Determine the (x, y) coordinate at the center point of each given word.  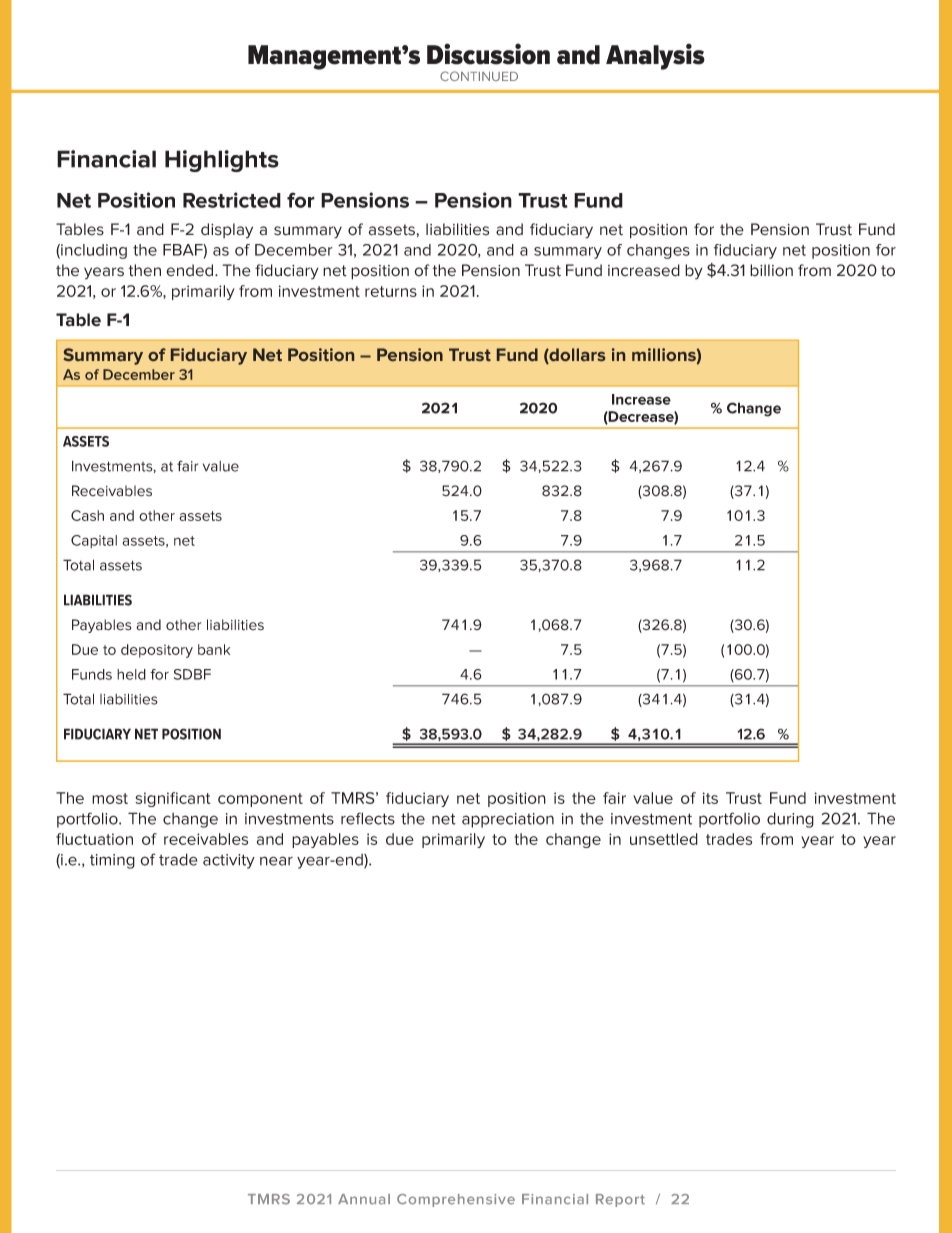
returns (391, 291)
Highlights (222, 161)
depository (157, 651)
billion (771, 270)
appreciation (508, 820)
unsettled (664, 839)
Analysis (655, 56)
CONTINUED (479, 76)
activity (229, 861)
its (710, 798)
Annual (364, 1199)
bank (214, 649)
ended (191, 270)
